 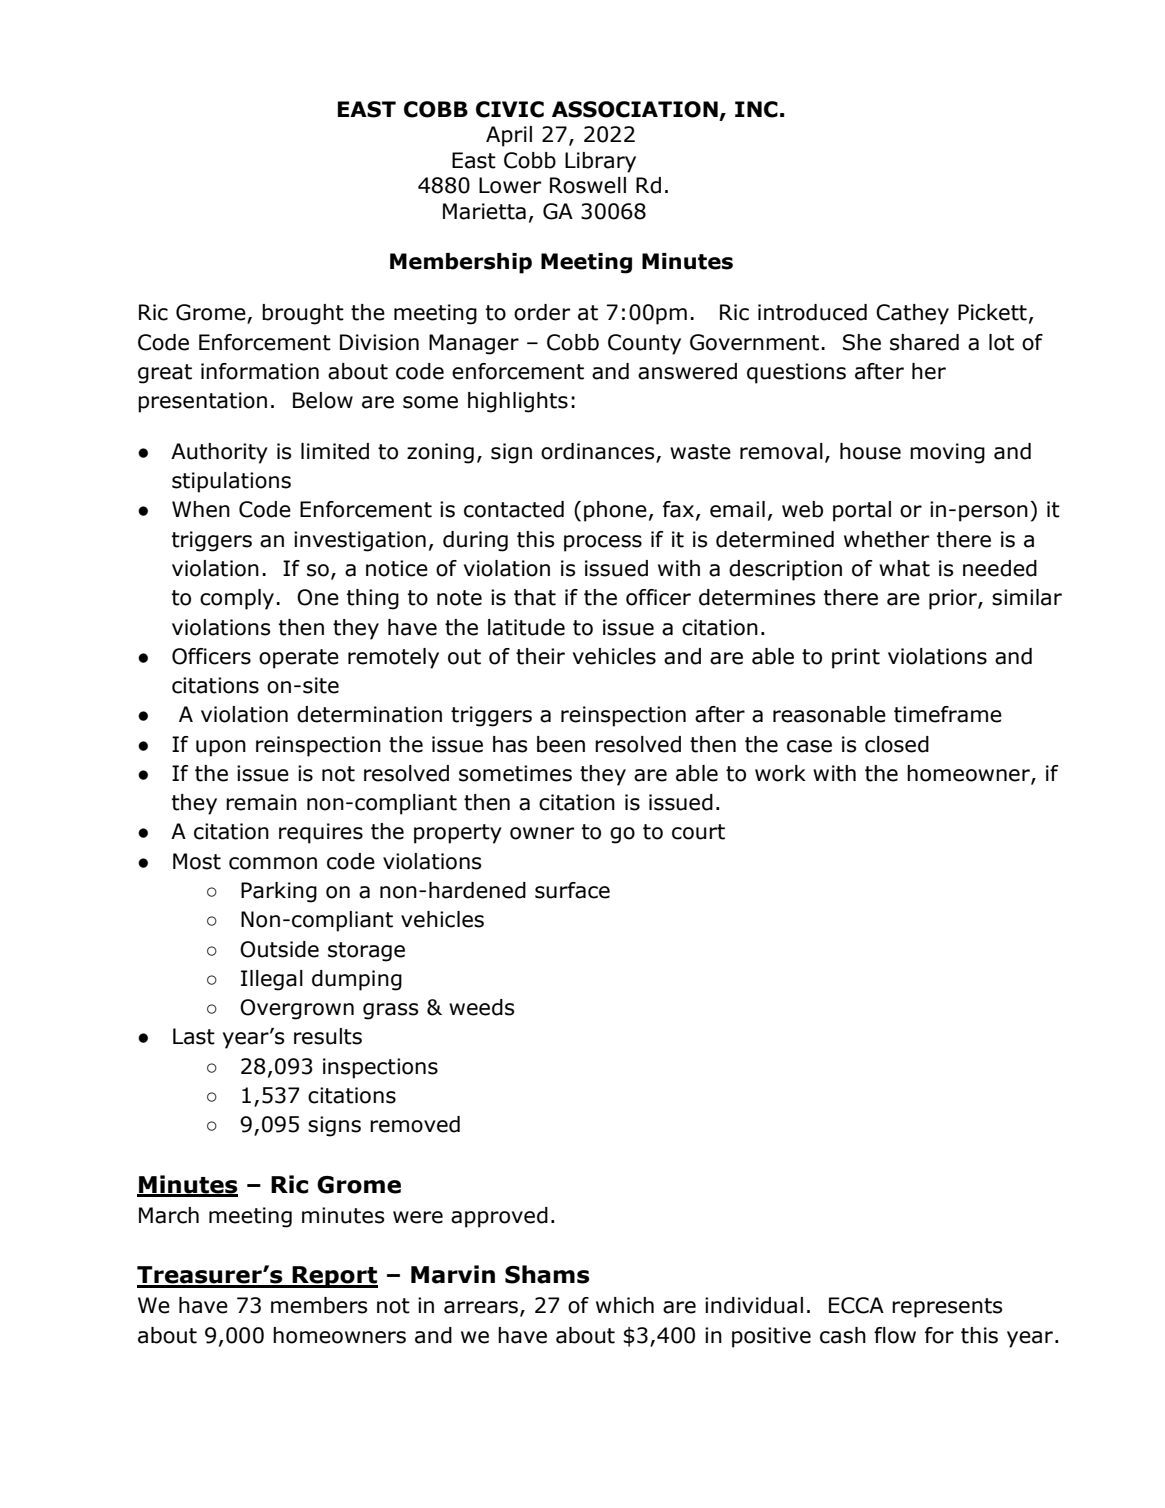 I want to click on Marietta, so click(x=484, y=211).
